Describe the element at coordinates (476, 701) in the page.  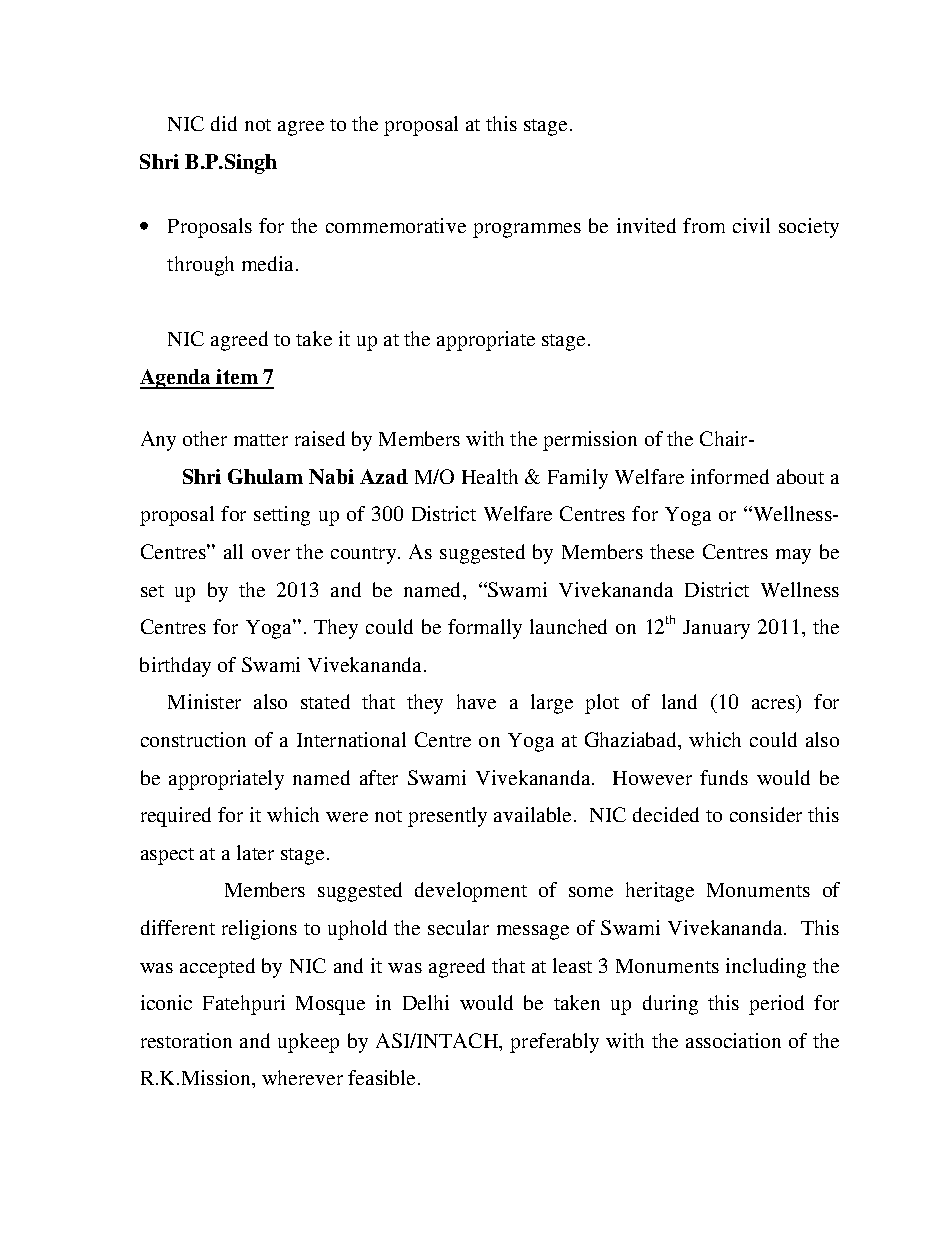
I see `have` at that location.
